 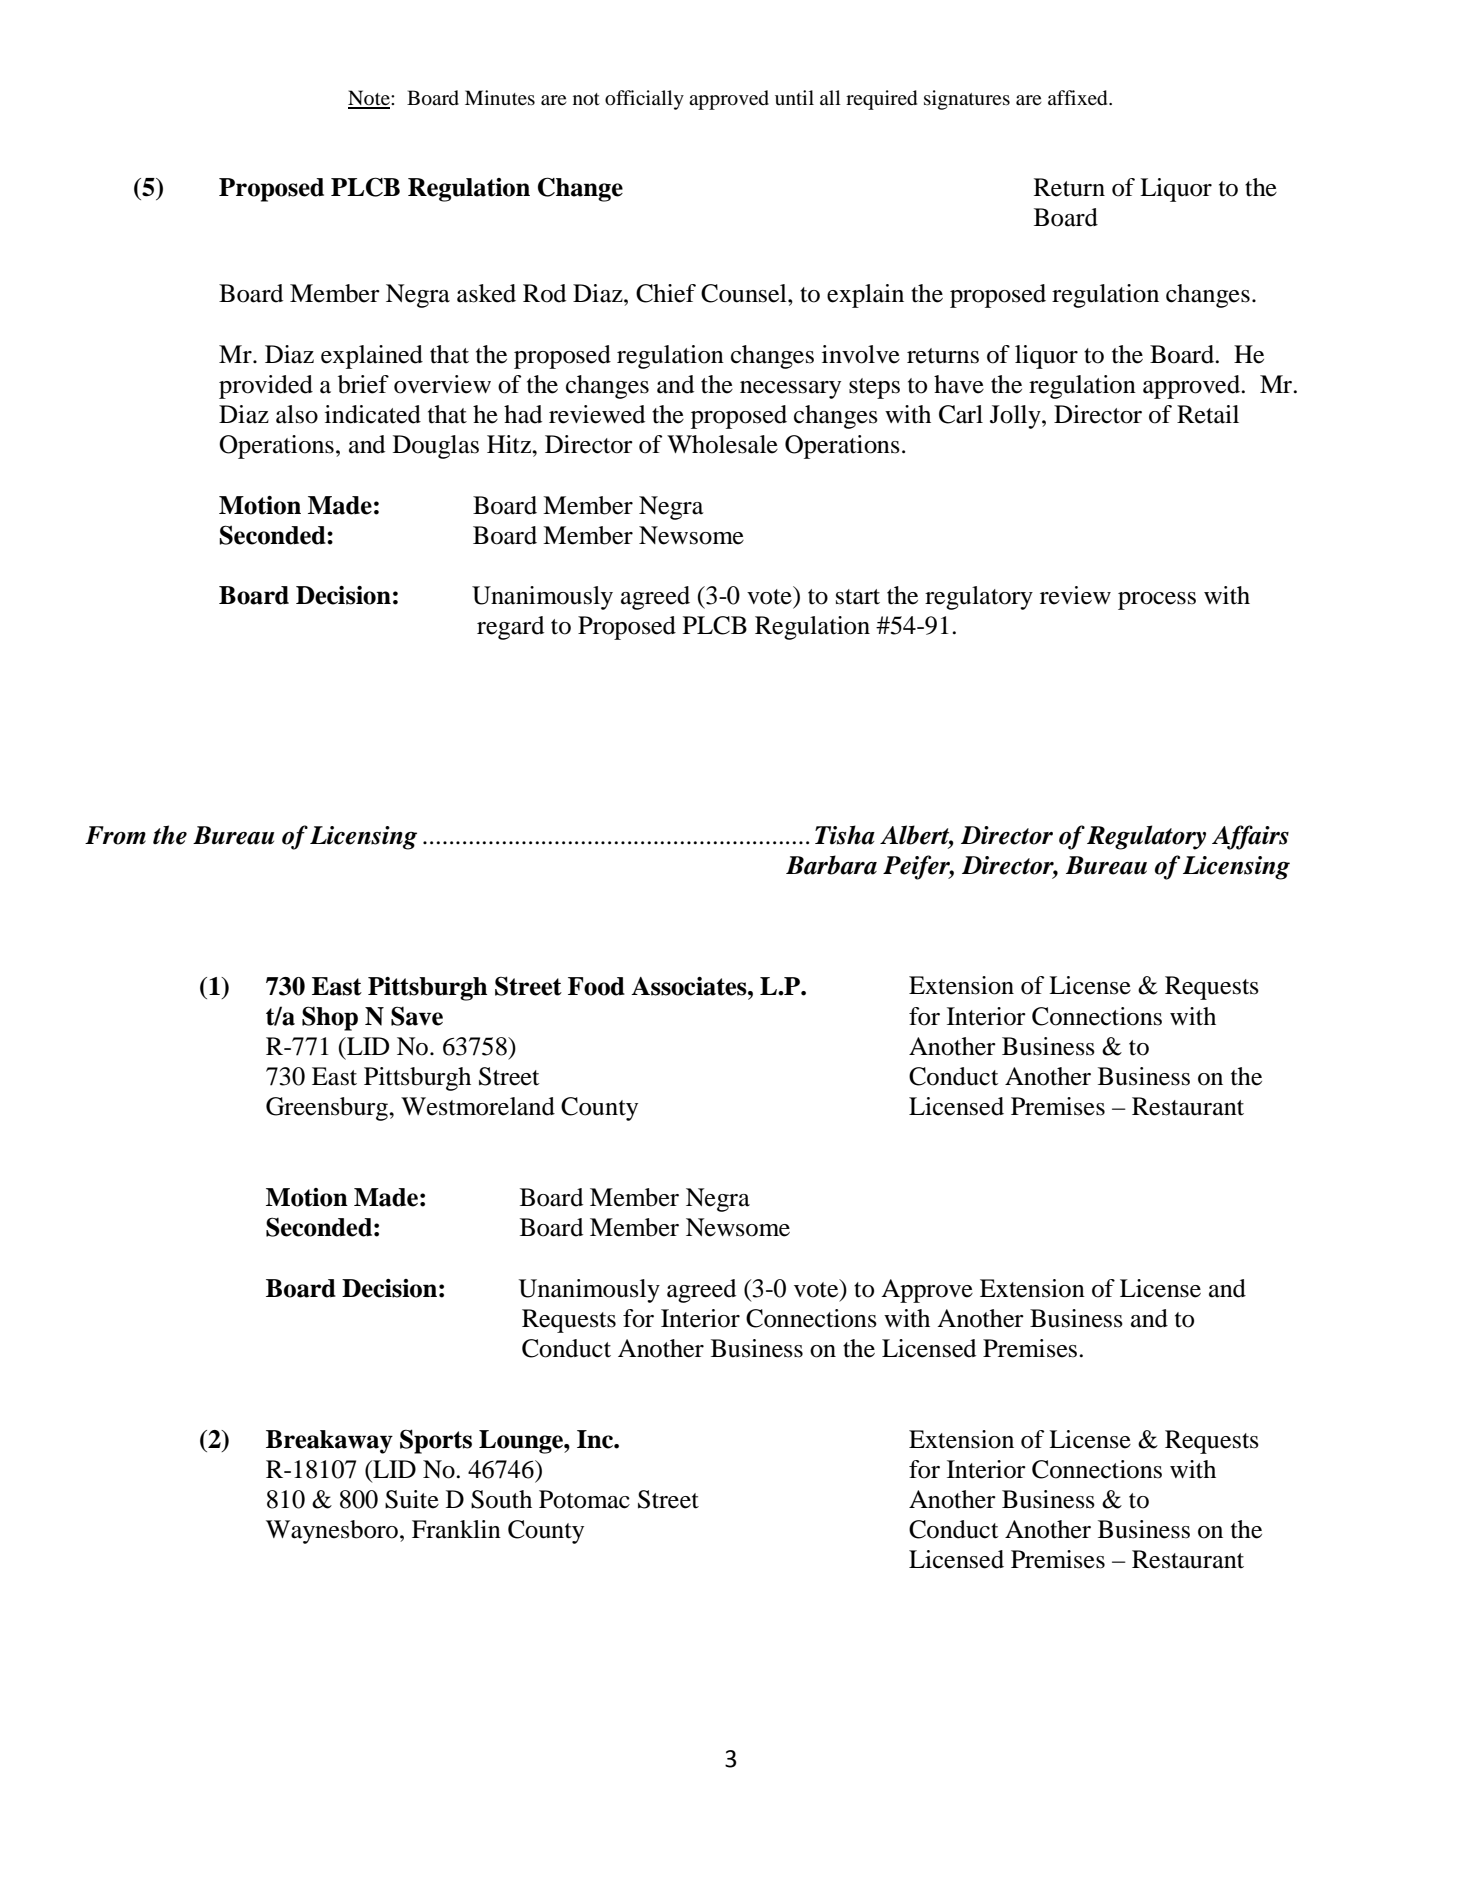 I want to click on Affairs, so click(x=1250, y=837).
